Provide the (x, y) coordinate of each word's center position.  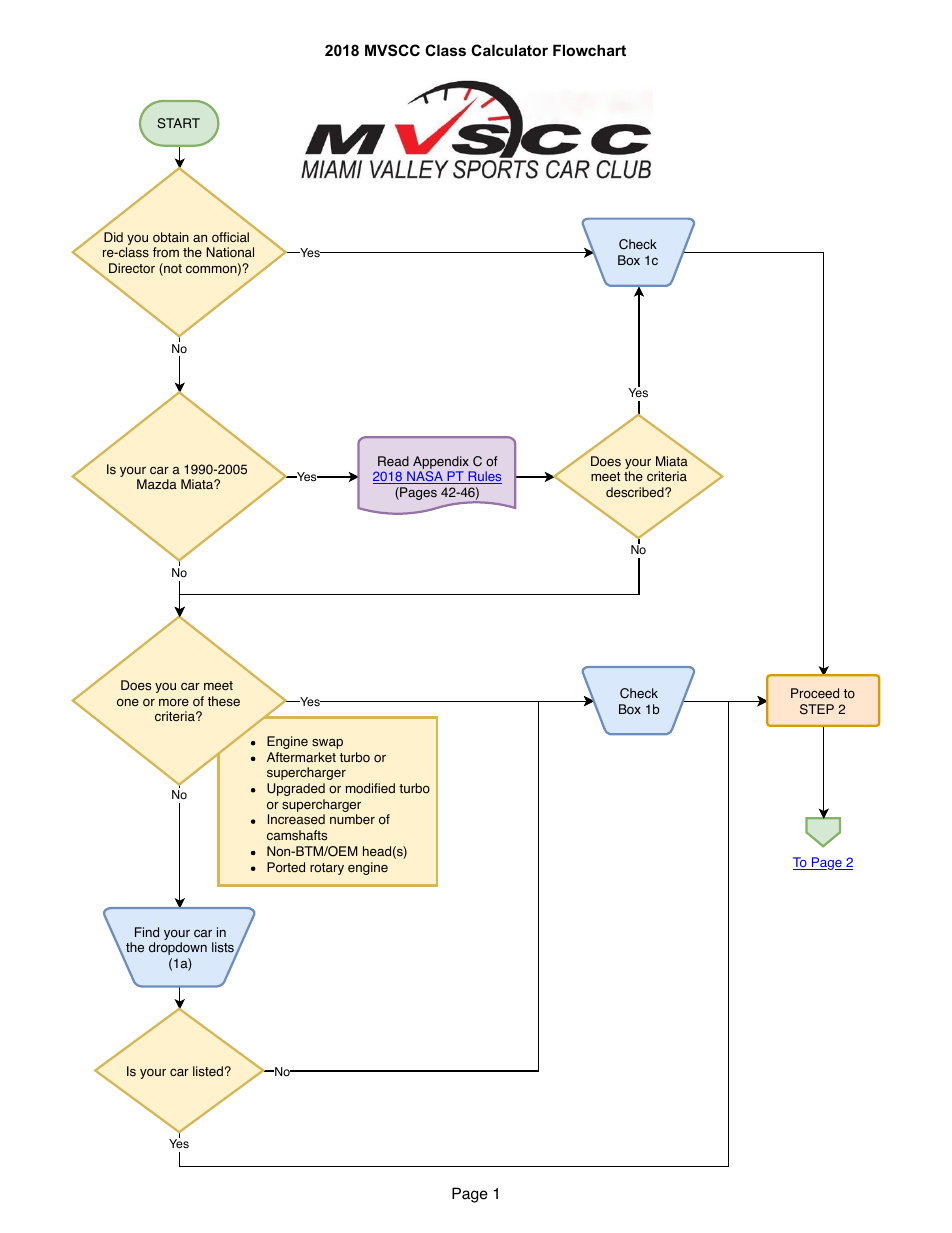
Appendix (442, 464)
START (178, 123)
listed (208, 1071)
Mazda (157, 484)
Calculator (509, 50)
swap (327, 744)
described (636, 492)
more (174, 703)
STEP (817, 709)
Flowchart (589, 50)
